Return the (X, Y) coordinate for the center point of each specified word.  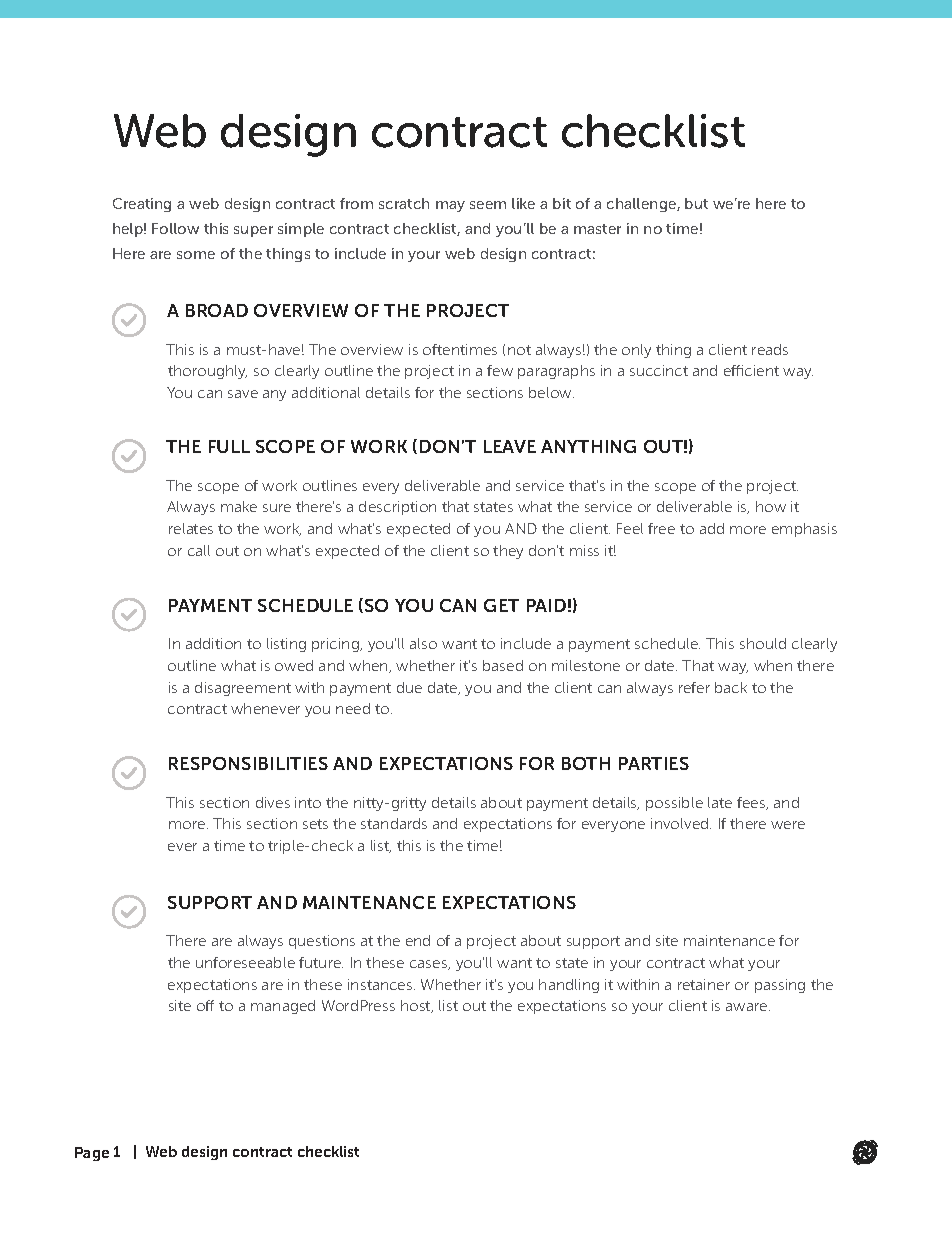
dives (273, 802)
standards (394, 823)
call (199, 550)
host (417, 1006)
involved (681, 823)
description (397, 508)
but (696, 203)
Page (92, 1154)
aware (748, 1007)
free (661, 528)
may (450, 206)
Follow (175, 228)
